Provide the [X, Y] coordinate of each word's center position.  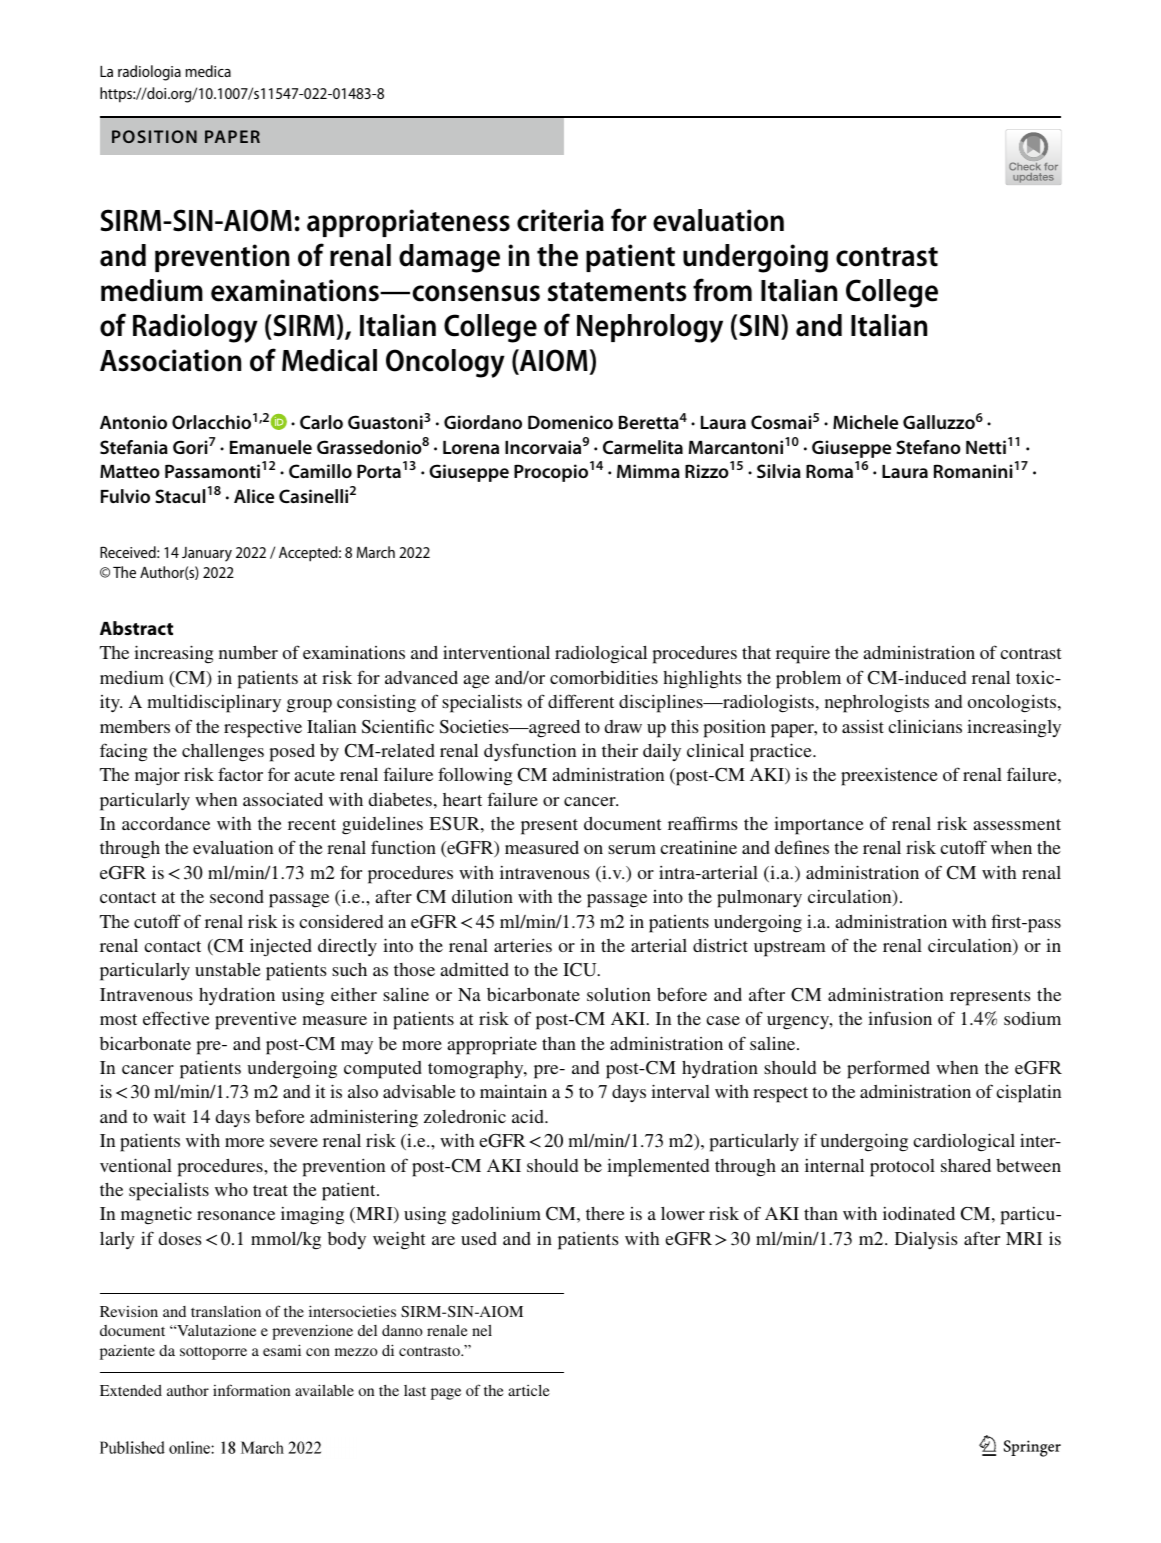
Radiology [195, 328]
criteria [560, 220]
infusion [900, 1018]
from [722, 290]
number [248, 652]
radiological [601, 654]
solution [619, 994]
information [251, 1390]
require [803, 654]
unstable [228, 969]
